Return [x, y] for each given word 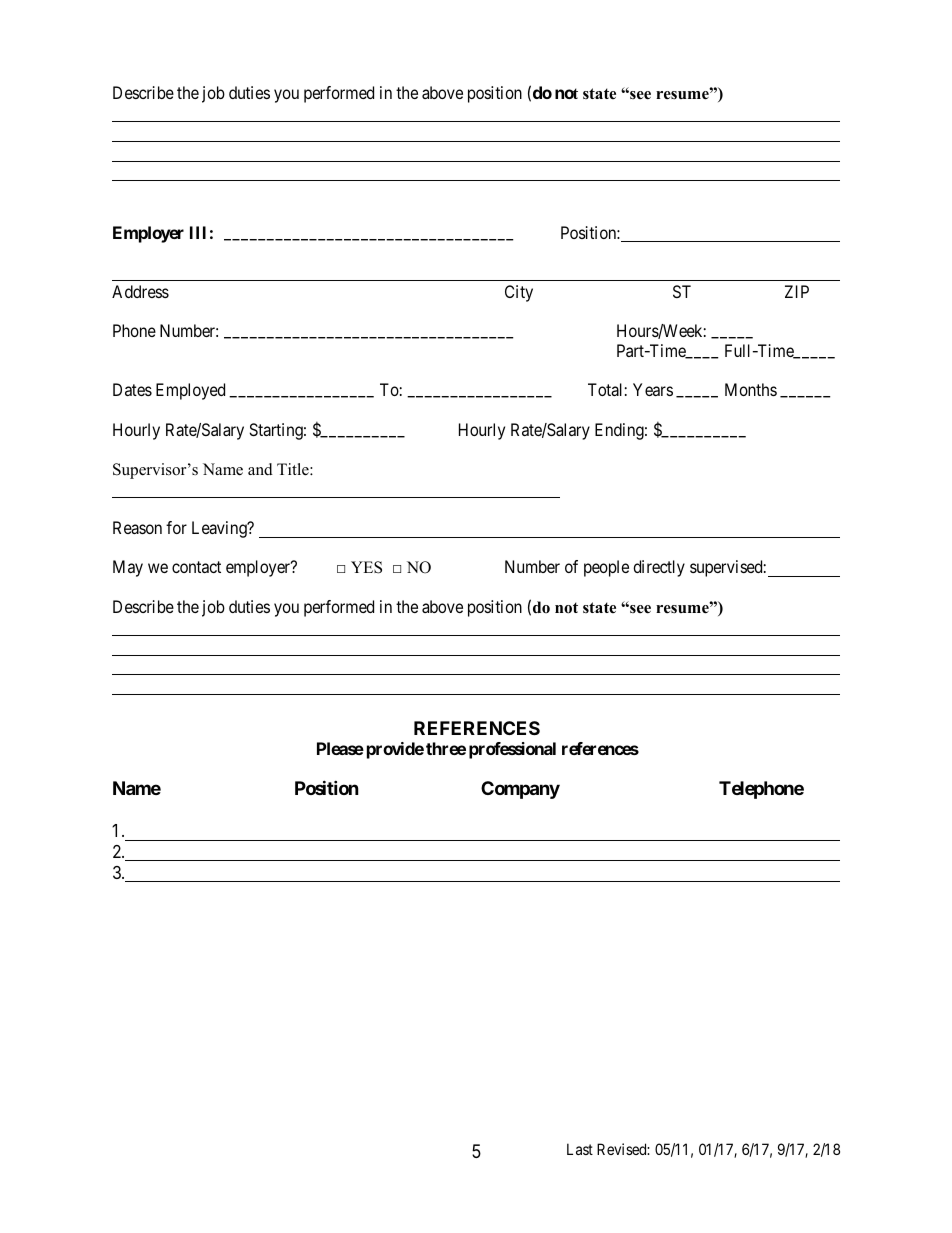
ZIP [797, 291]
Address [140, 291]
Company [520, 790]
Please [340, 748]
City [519, 293]
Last [580, 1149]
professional [512, 750]
